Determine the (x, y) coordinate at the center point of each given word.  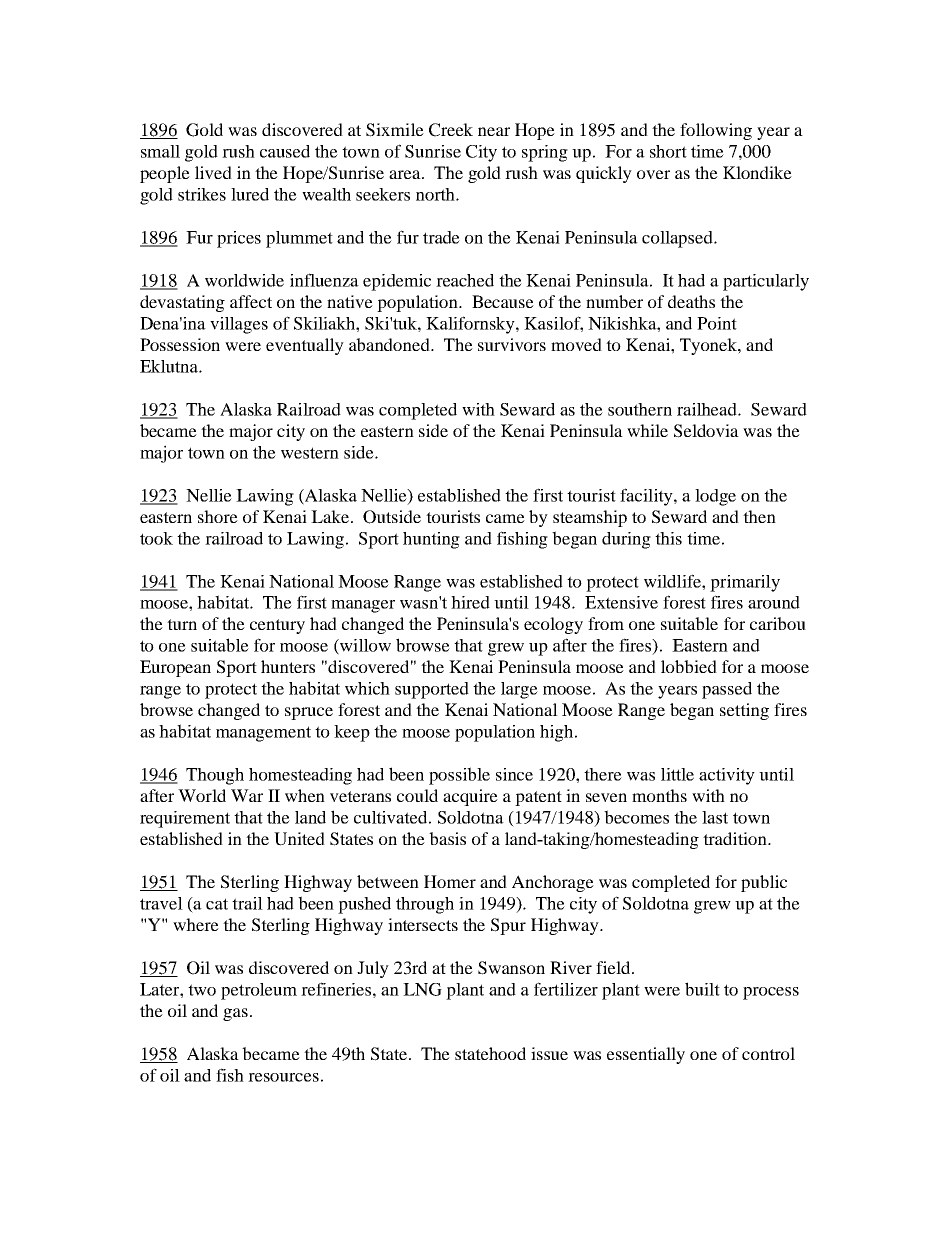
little (677, 774)
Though (215, 776)
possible (459, 776)
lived (213, 172)
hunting (431, 540)
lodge (715, 497)
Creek (451, 130)
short (668, 151)
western (310, 453)
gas (235, 1014)
